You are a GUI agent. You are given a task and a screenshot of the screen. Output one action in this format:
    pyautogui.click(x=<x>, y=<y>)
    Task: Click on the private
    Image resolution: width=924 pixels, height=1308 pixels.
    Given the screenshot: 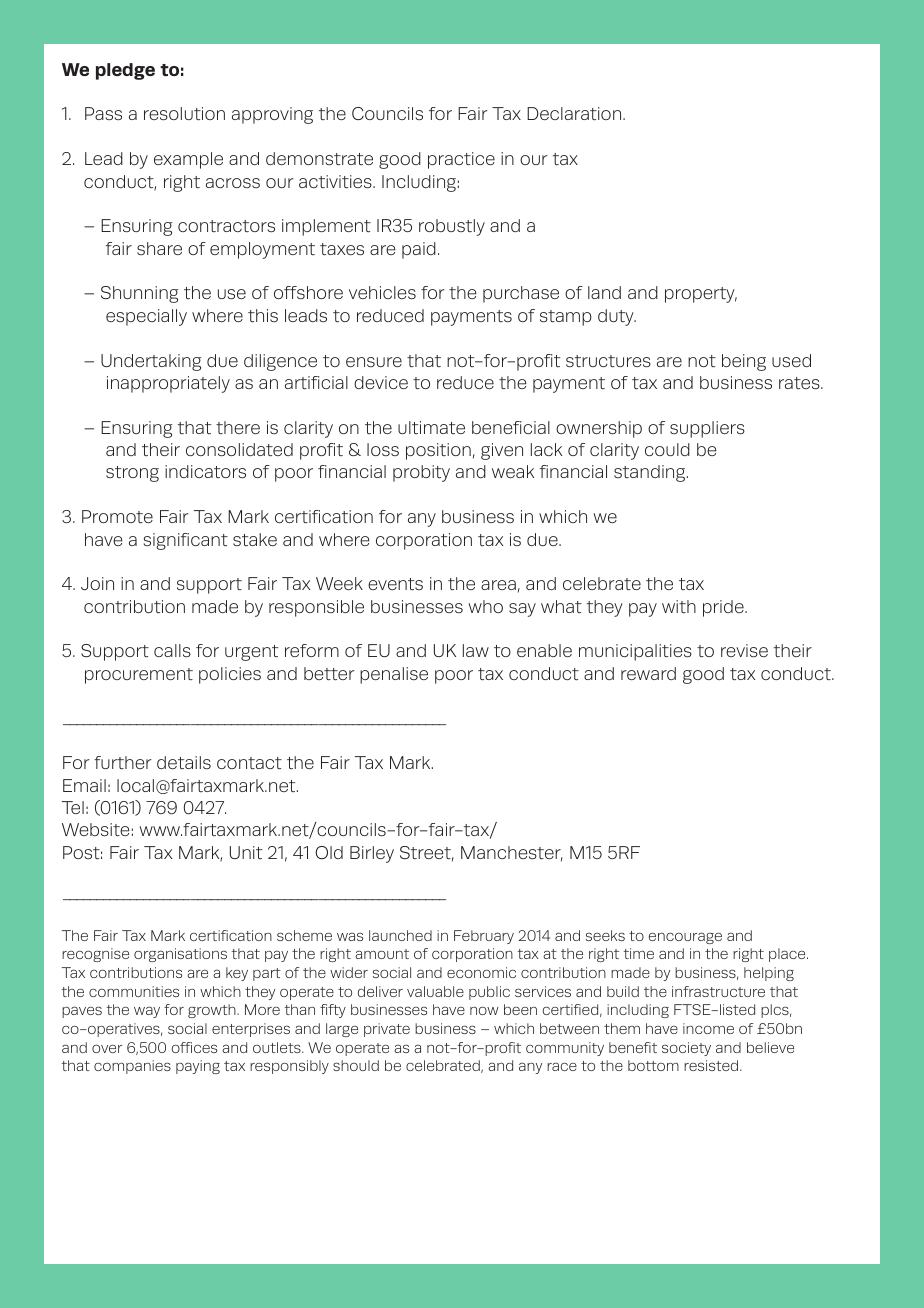 What is the action you would take?
    pyautogui.click(x=387, y=1030)
